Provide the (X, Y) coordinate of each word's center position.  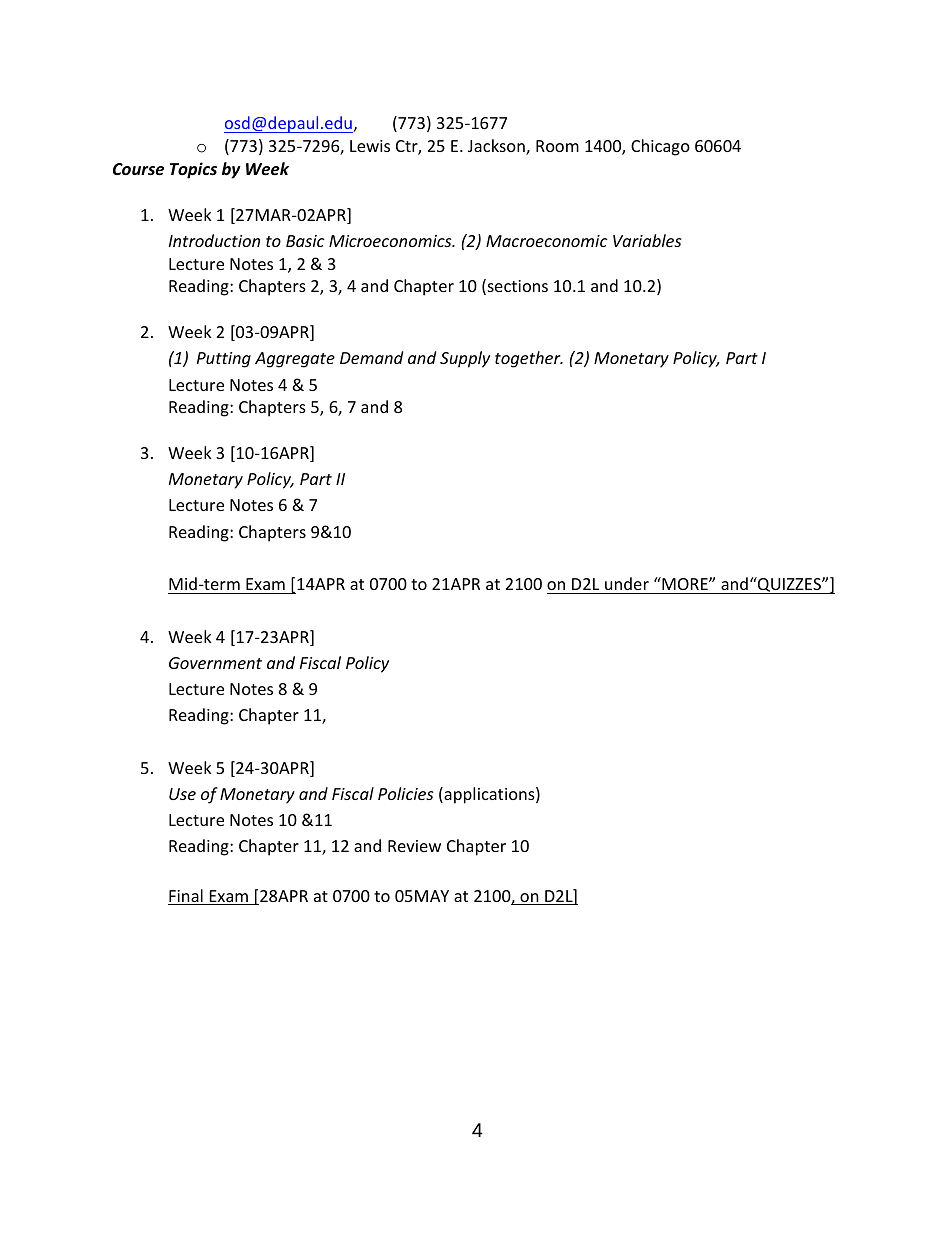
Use (182, 794)
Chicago (660, 147)
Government (215, 663)
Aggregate (295, 360)
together (529, 359)
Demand (371, 357)
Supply (465, 359)
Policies (405, 793)
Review (414, 846)
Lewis (370, 146)
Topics (193, 170)
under (627, 583)
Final (186, 897)
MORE (685, 583)
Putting (224, 360)
